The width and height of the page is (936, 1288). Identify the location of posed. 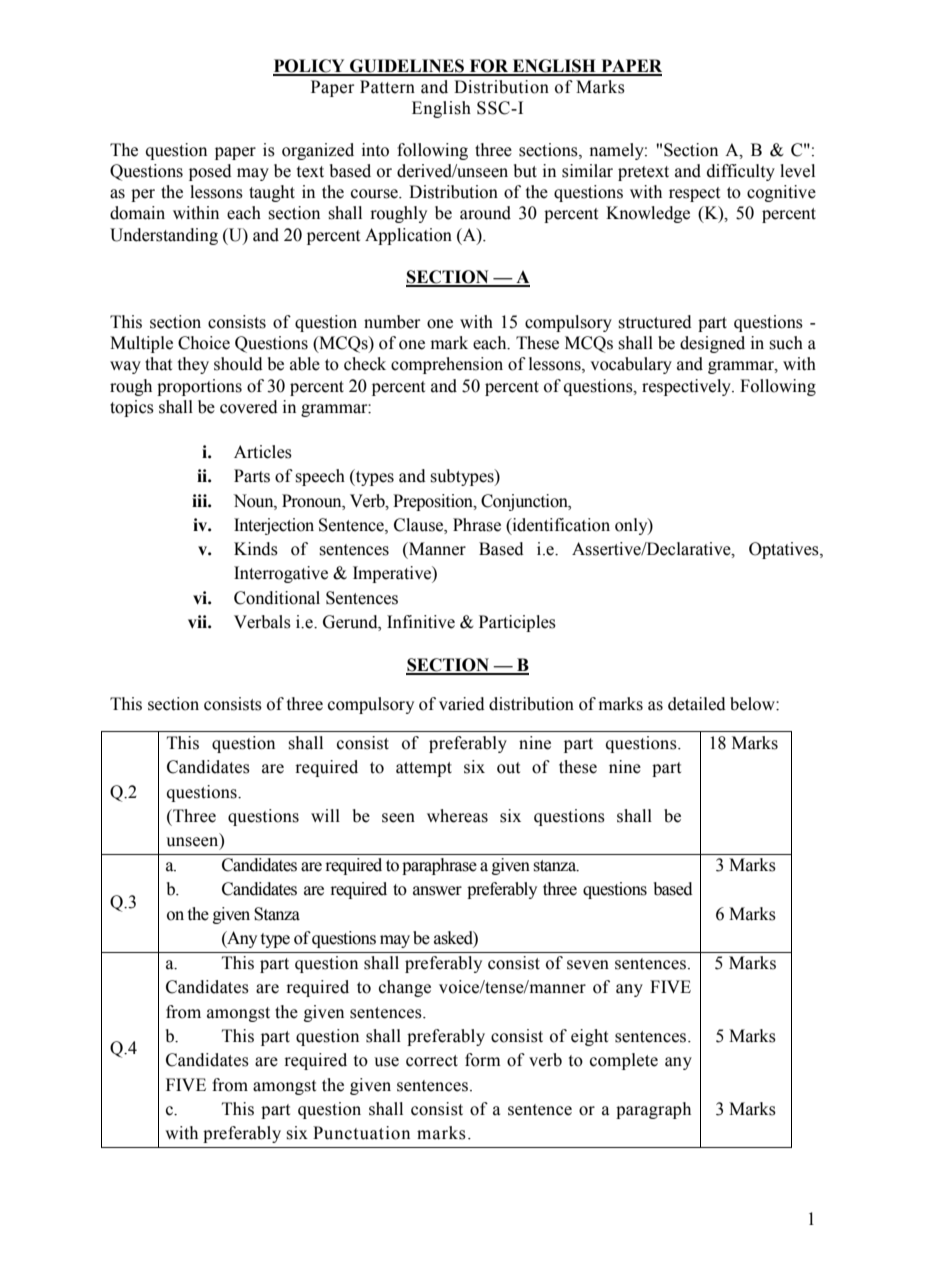
(210, 172).
